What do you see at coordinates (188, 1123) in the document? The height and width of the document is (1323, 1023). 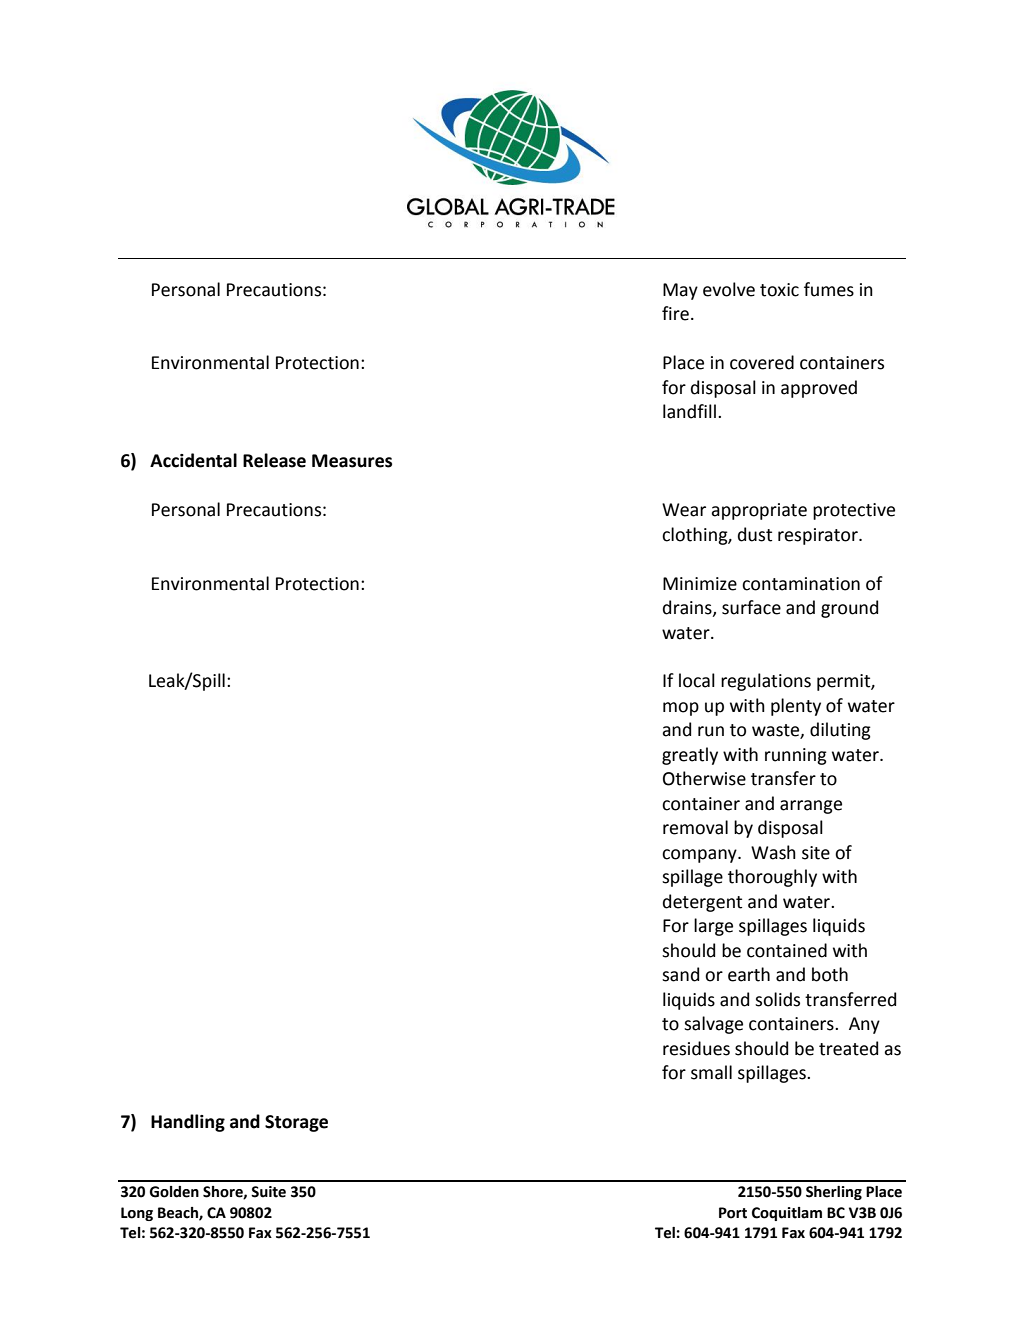 I see `Handling` at bounding box center [188, 1123].
